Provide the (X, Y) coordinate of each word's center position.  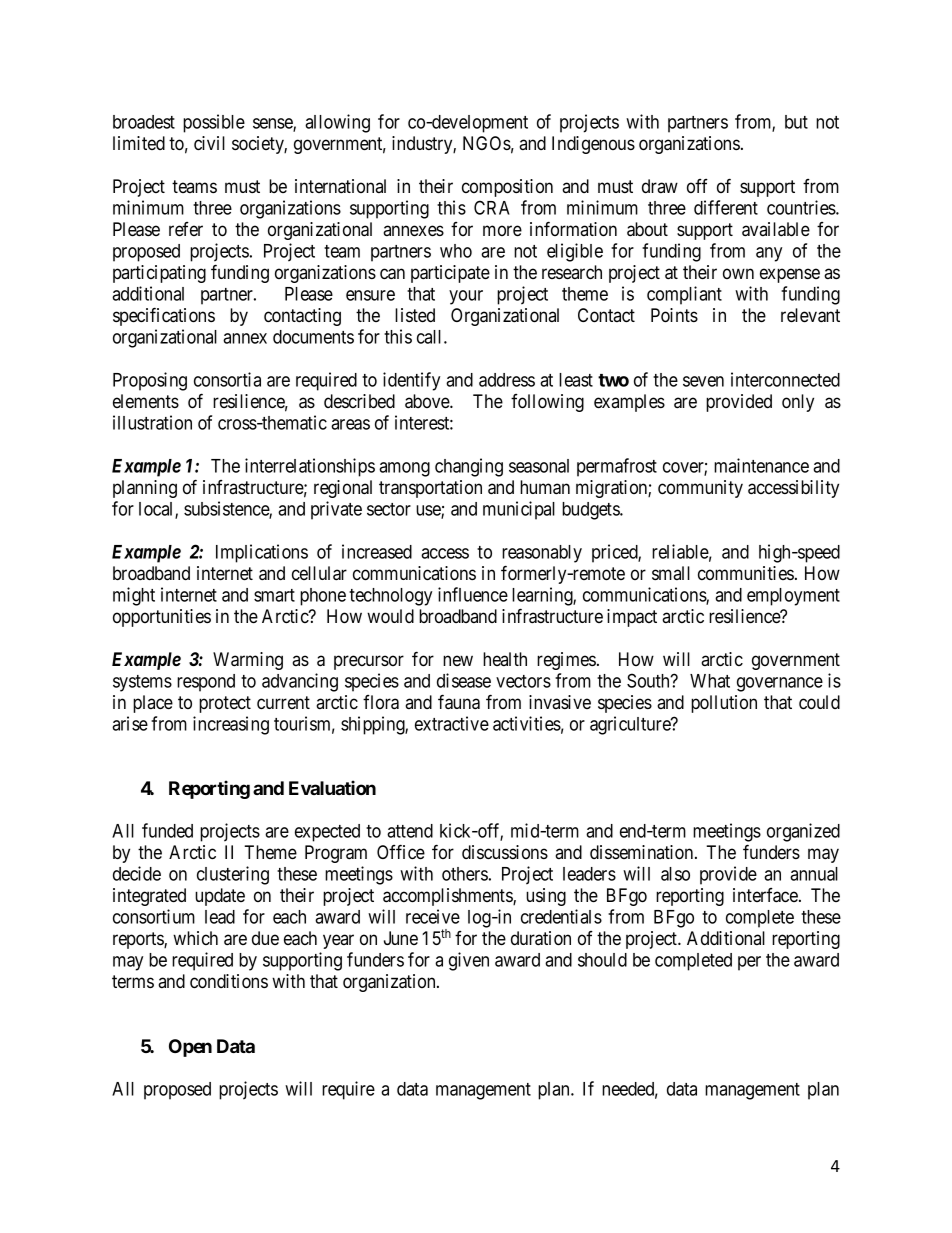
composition (507, 188)
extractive (452, 723)
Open (190, 1048)
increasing (231, 725)
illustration (152, 422)
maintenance (761, 465)
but (796, 122)
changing (469, 467)
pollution (724, 704)
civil (209, 143)
